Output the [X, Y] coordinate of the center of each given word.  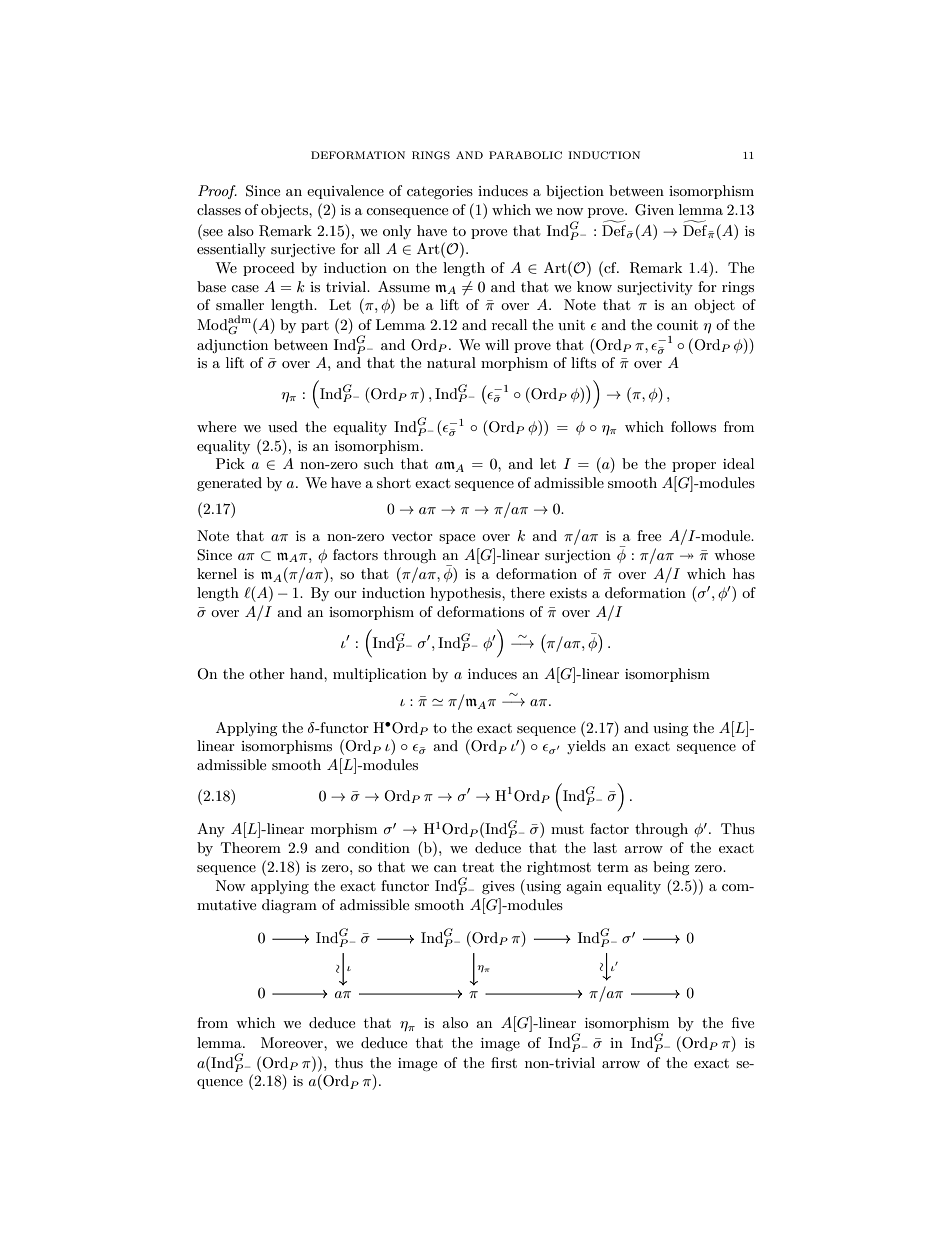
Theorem [251, 847]
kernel [217, 573]
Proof [217, 192]
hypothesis [466, 594]
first [504, 1062]
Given [654, 210]
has [744, 573]
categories [440, 192]
